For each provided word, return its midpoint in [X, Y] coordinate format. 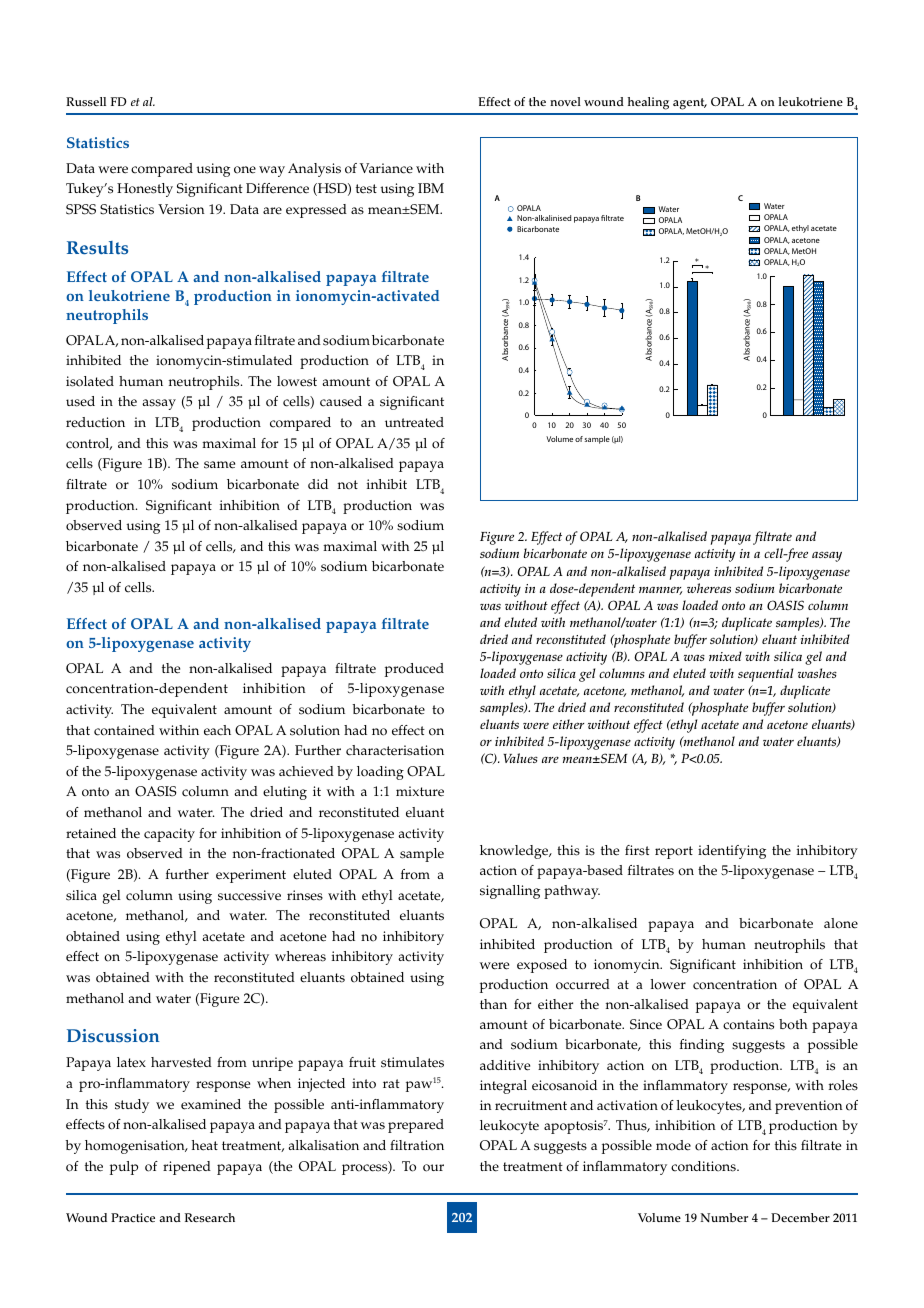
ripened [187, 1168]
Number [724, 1217]
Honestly [145, 190]
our [433, 1168]
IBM [431, 188]
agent [690, 104]
